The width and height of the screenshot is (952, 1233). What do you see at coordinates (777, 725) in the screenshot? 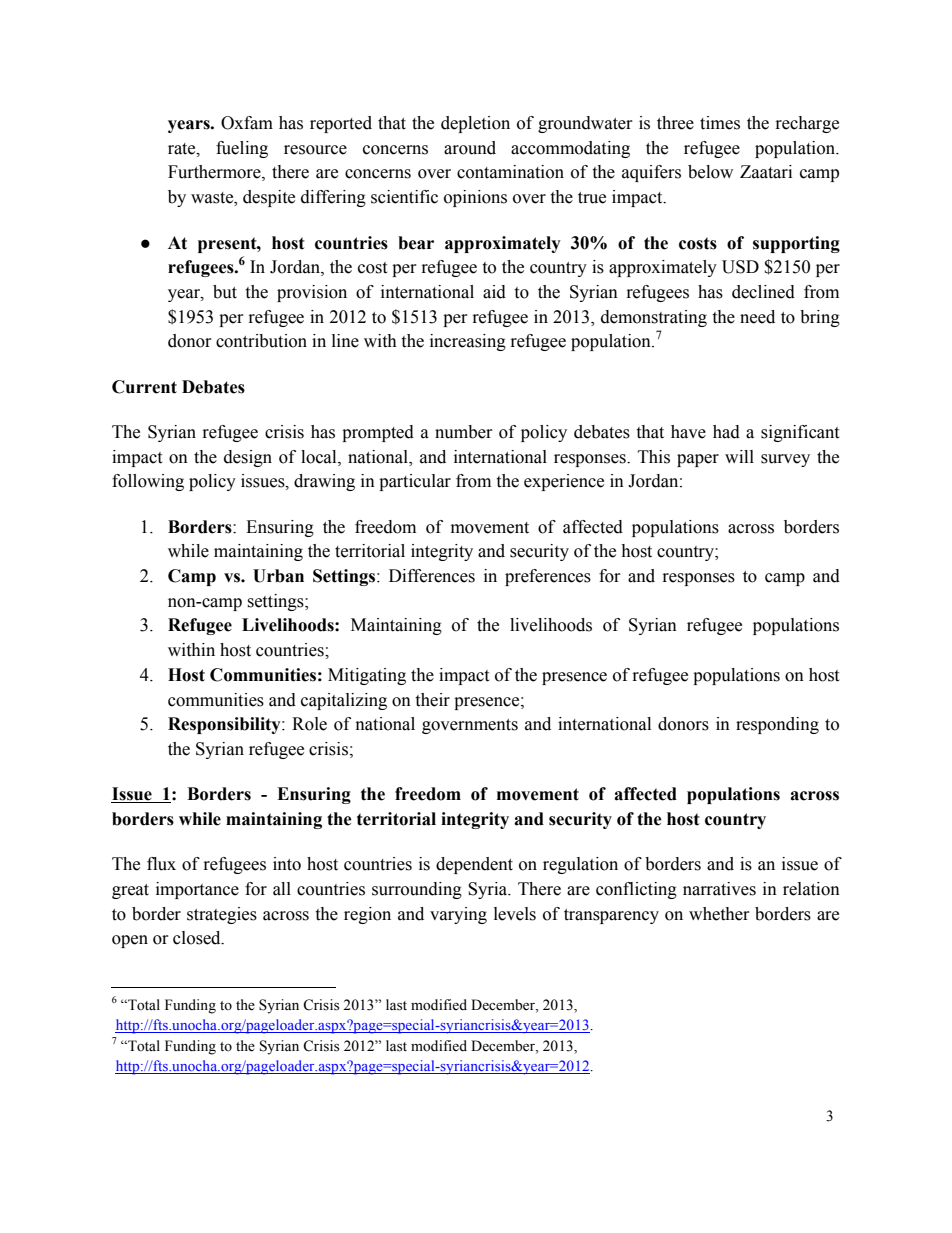
I see `responding` at bounding box center [777, 725].
